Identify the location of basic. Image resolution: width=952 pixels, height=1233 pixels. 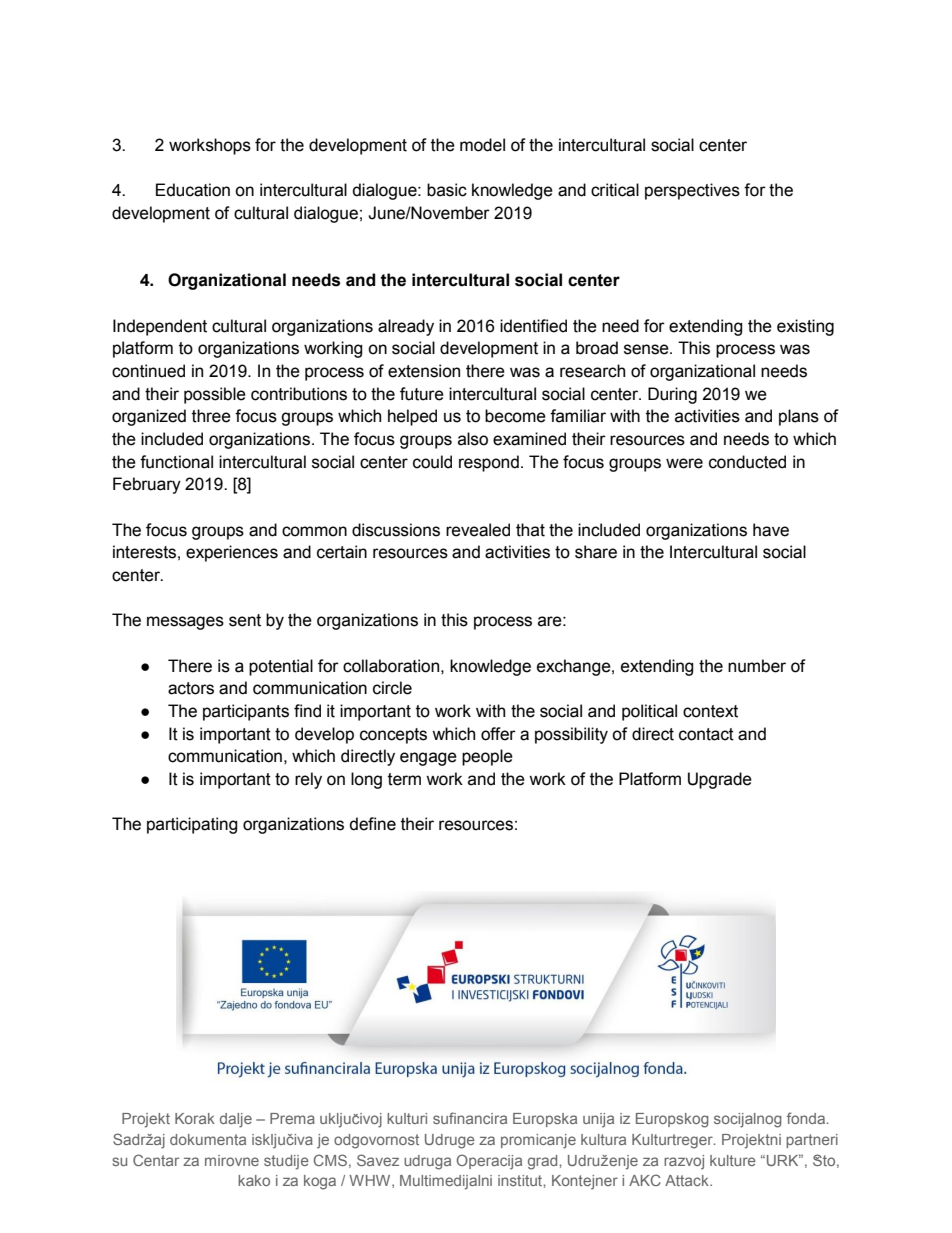
(447, 190).
